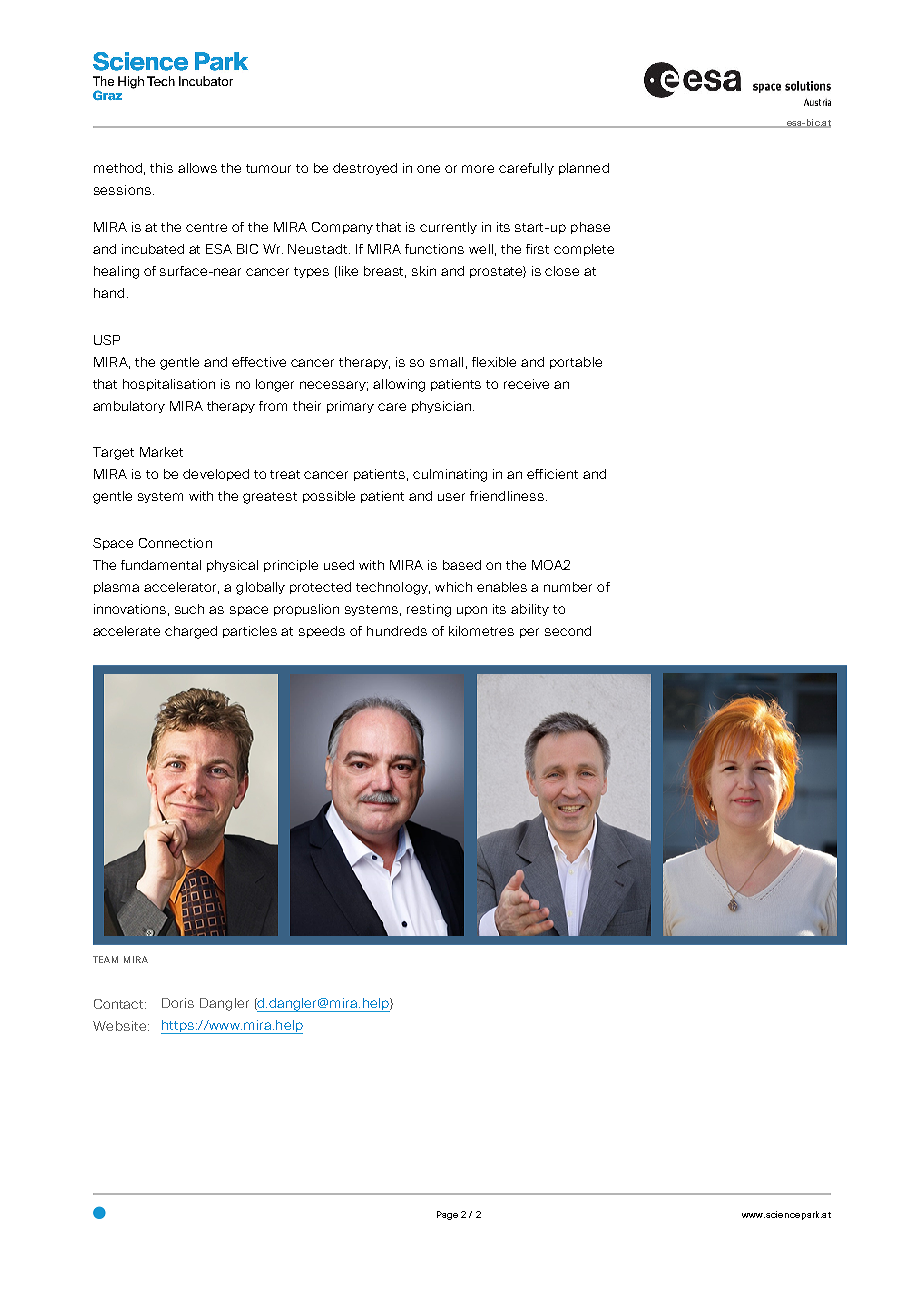 The image size is (924, 1308). I want to click on Page, so click(447, 1215).
